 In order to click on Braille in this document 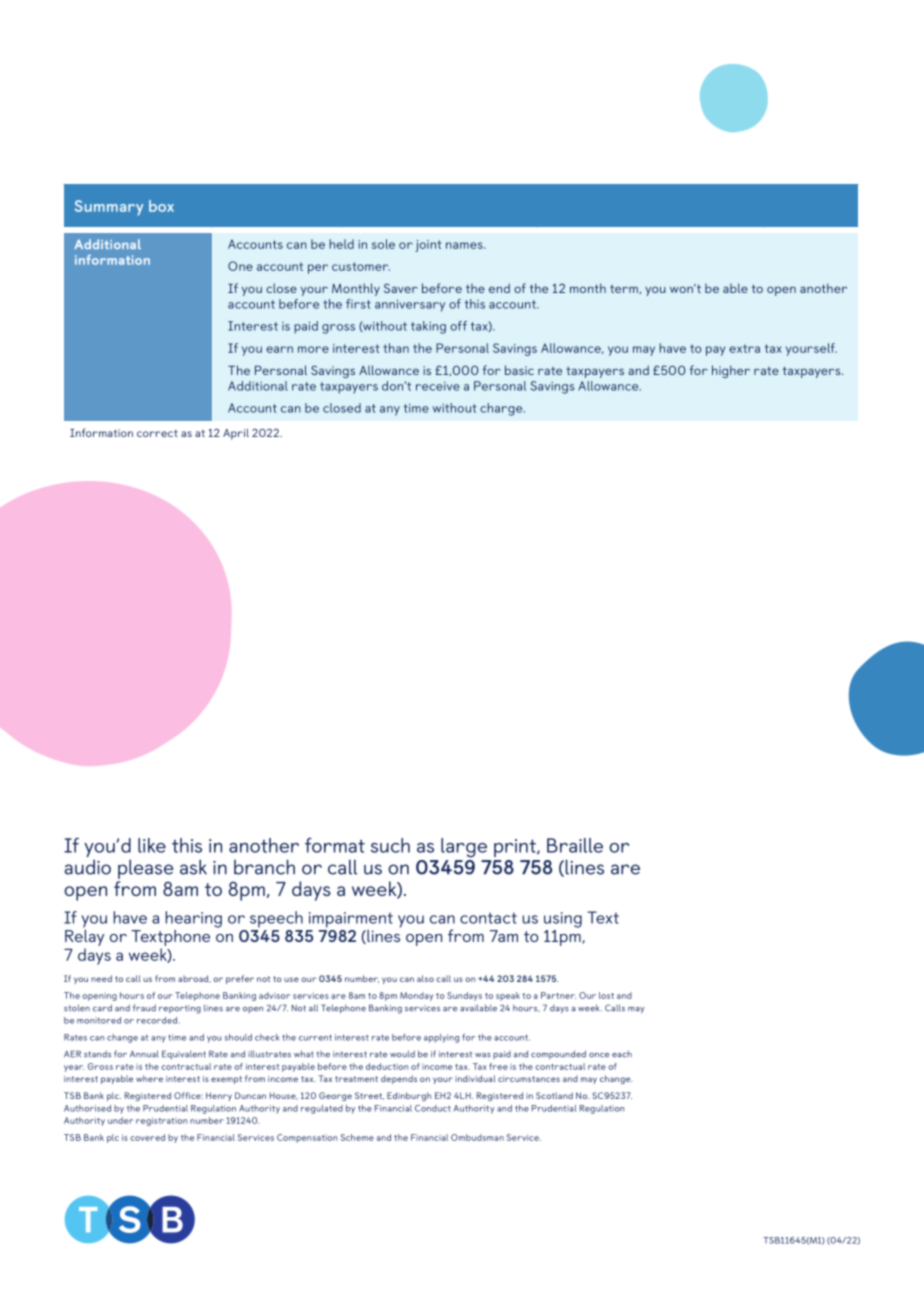, I will do `click(575, 845)`.
